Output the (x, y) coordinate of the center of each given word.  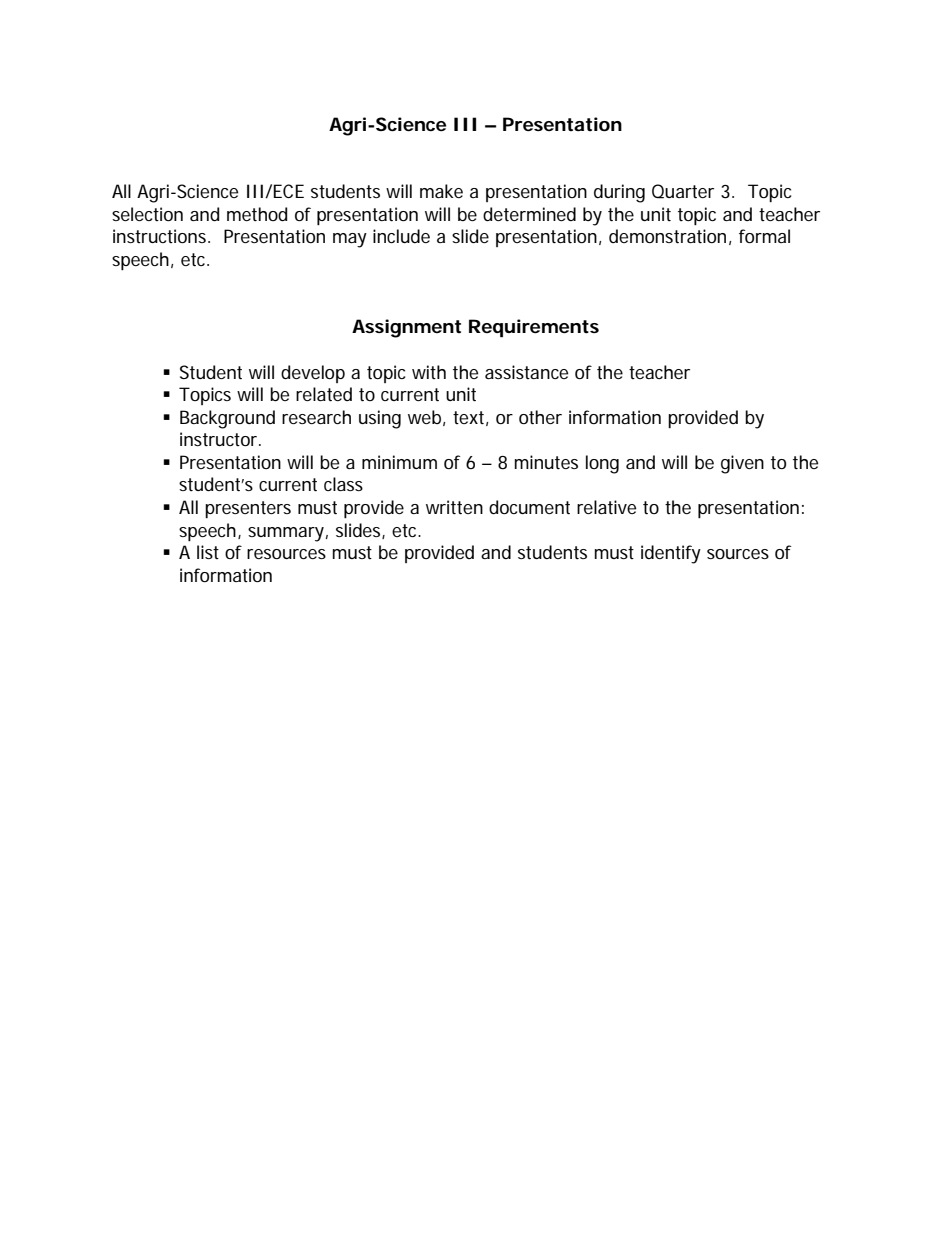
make (441, 191)
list (208, 552)
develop (313, 374)
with (429, 372)
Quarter (683, 191)
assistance (526, 372)
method (257, 214)
